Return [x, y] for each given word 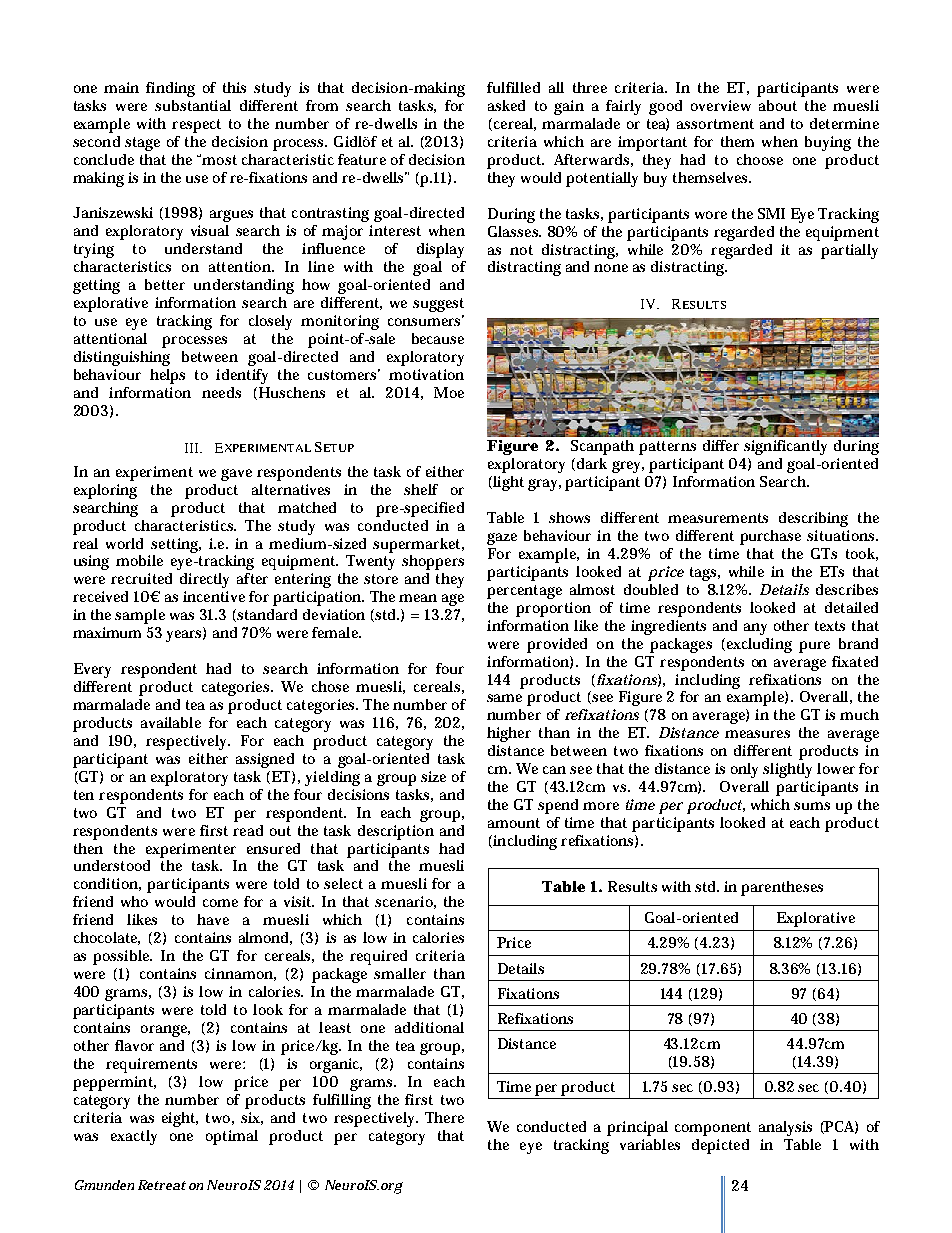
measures [757, 734]
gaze [502, 539]
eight [180, 1119]
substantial [193, 105]
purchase [770, 537]
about [778, 105]
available [171, 722]
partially [849, 251]
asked [506, 105]
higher [509, 734]
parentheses [782, 888]
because [438, 338]
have [213, 919]
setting [176, 545]
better [165, 284]
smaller [400, 973]
